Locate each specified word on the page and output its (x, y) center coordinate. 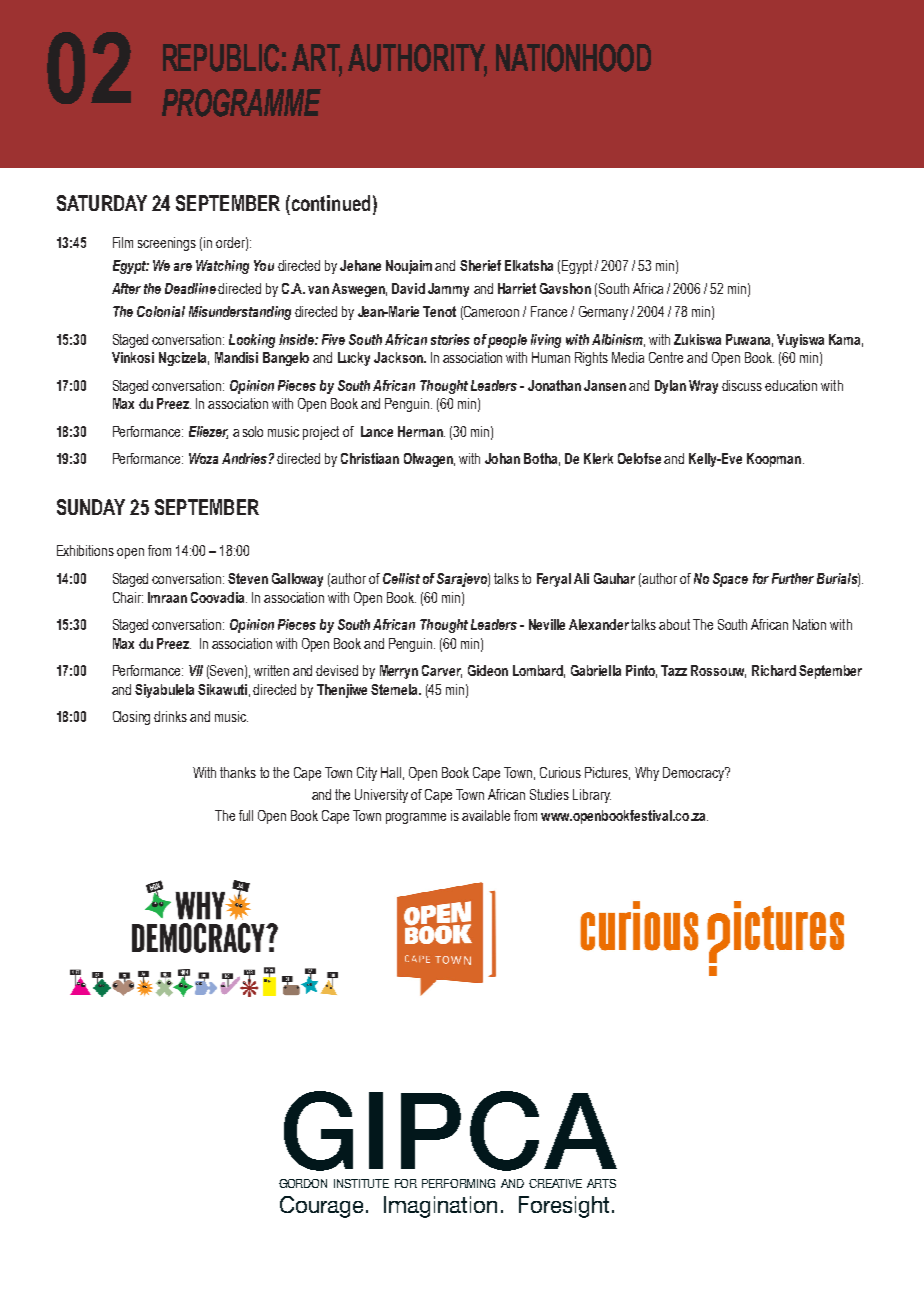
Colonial (161, 311)
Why (647, 774)
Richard (774, 670)
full (246, 815)
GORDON (303, 1183)
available (486, 815)
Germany (603, 313)
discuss (742, 385)
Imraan (167, 597)
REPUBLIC (221, 58)
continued (329, 203)
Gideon (488, 670)
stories (450, 339)
